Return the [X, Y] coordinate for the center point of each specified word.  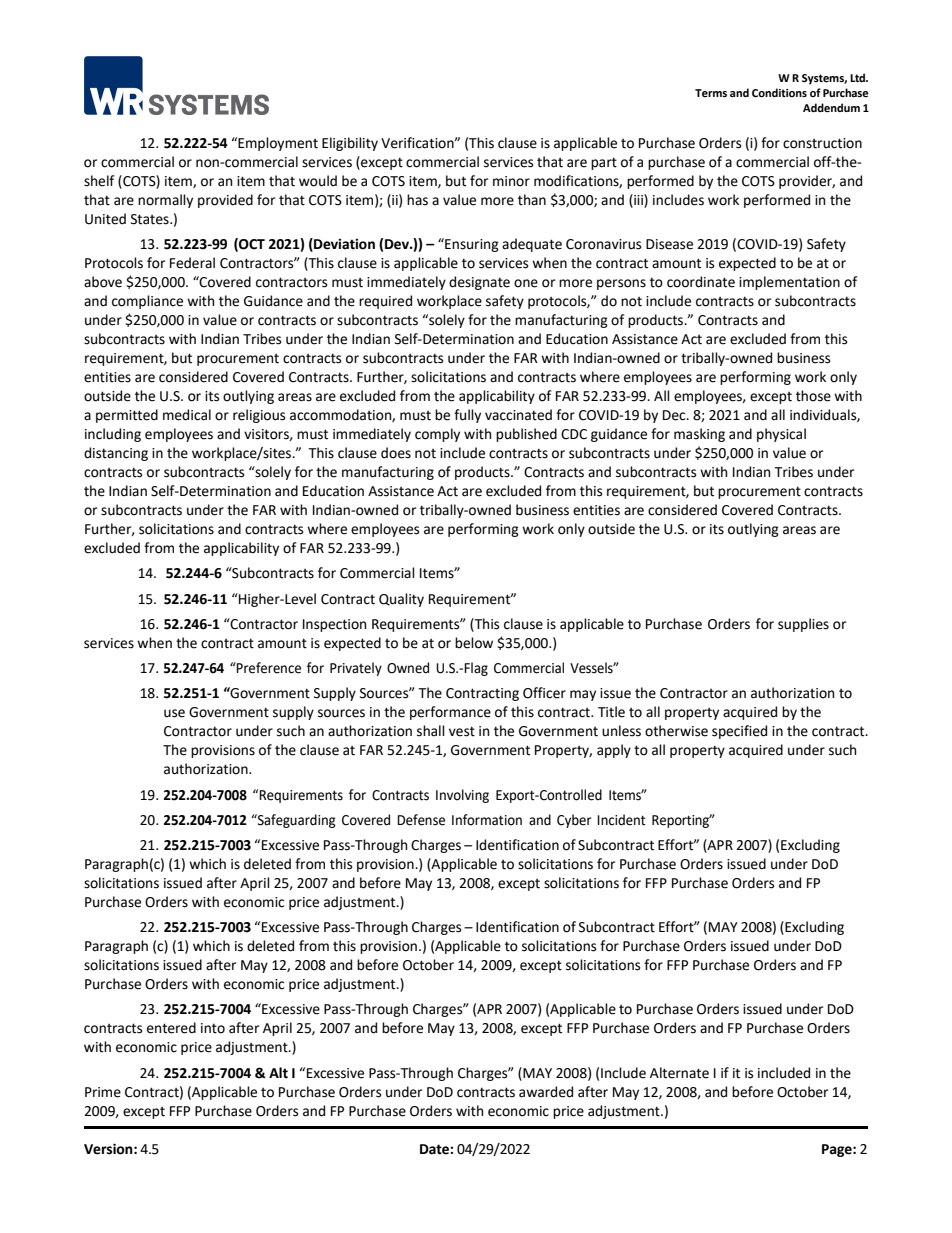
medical [187, 415]
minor [511, 181]
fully [467, 416]
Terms [711, 93]
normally [165, 201]
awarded [546, 1092]
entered [171, 1028]
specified [739, 732]
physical [781, 435]
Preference [268, 668]
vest [462, 731]
